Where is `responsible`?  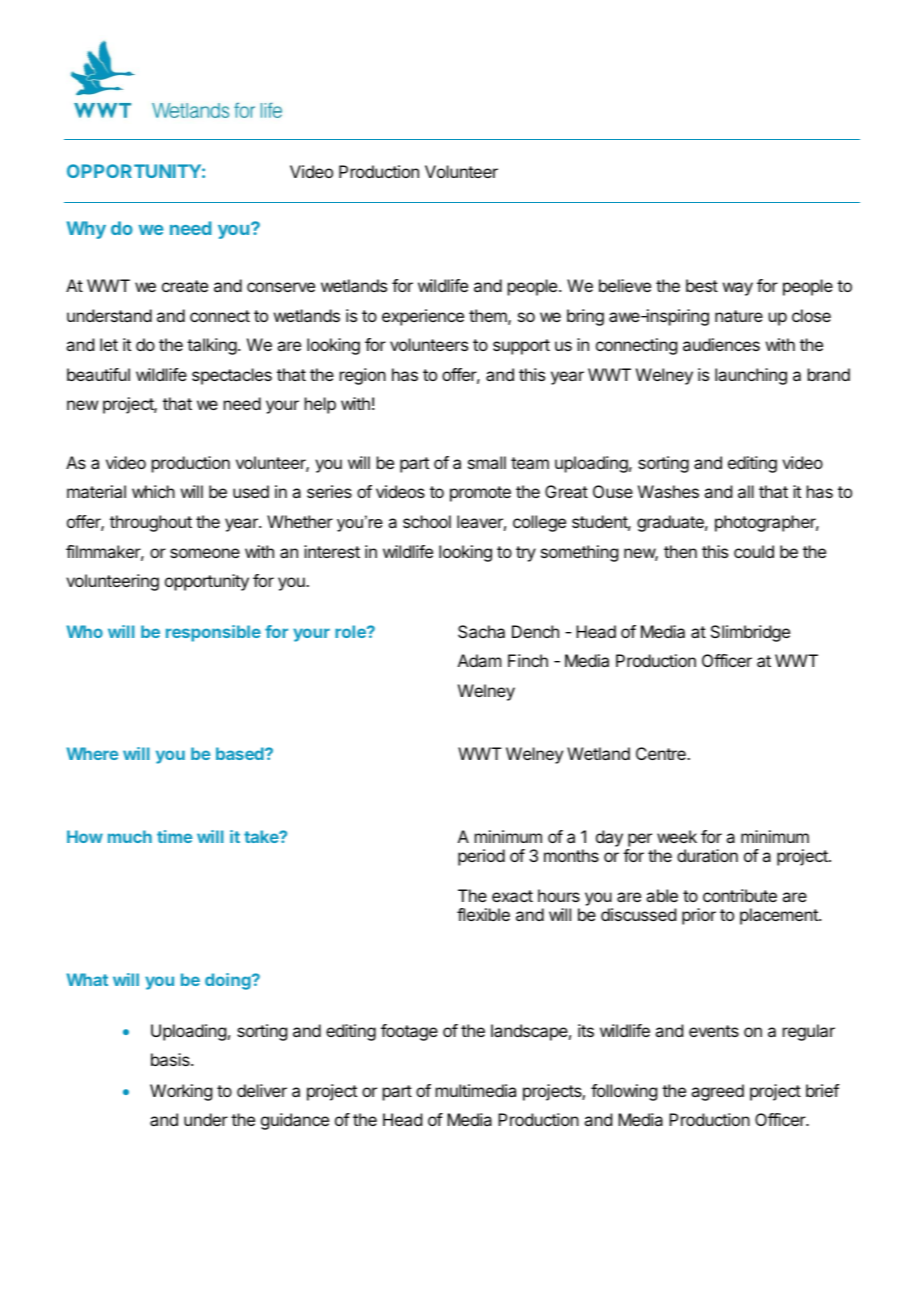 responsible is located at coordinates (213, 633).
